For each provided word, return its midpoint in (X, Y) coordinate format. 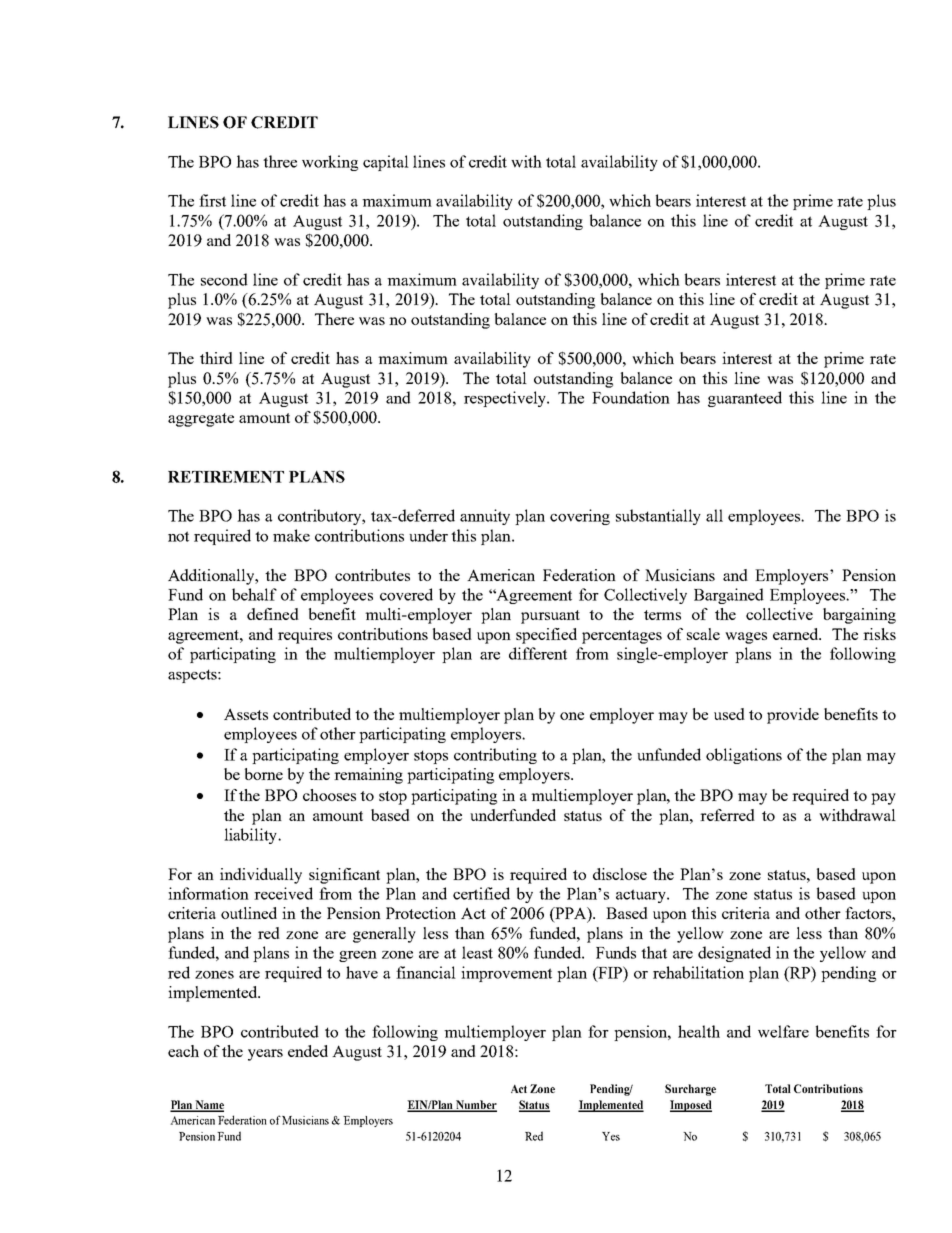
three (280, 161)
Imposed (691, 1106)
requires (305, 636)
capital (386, 163)
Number (475, 1106)
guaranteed (745, 399)
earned (797, 634)
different (538, 653)
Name (208, 1106)
